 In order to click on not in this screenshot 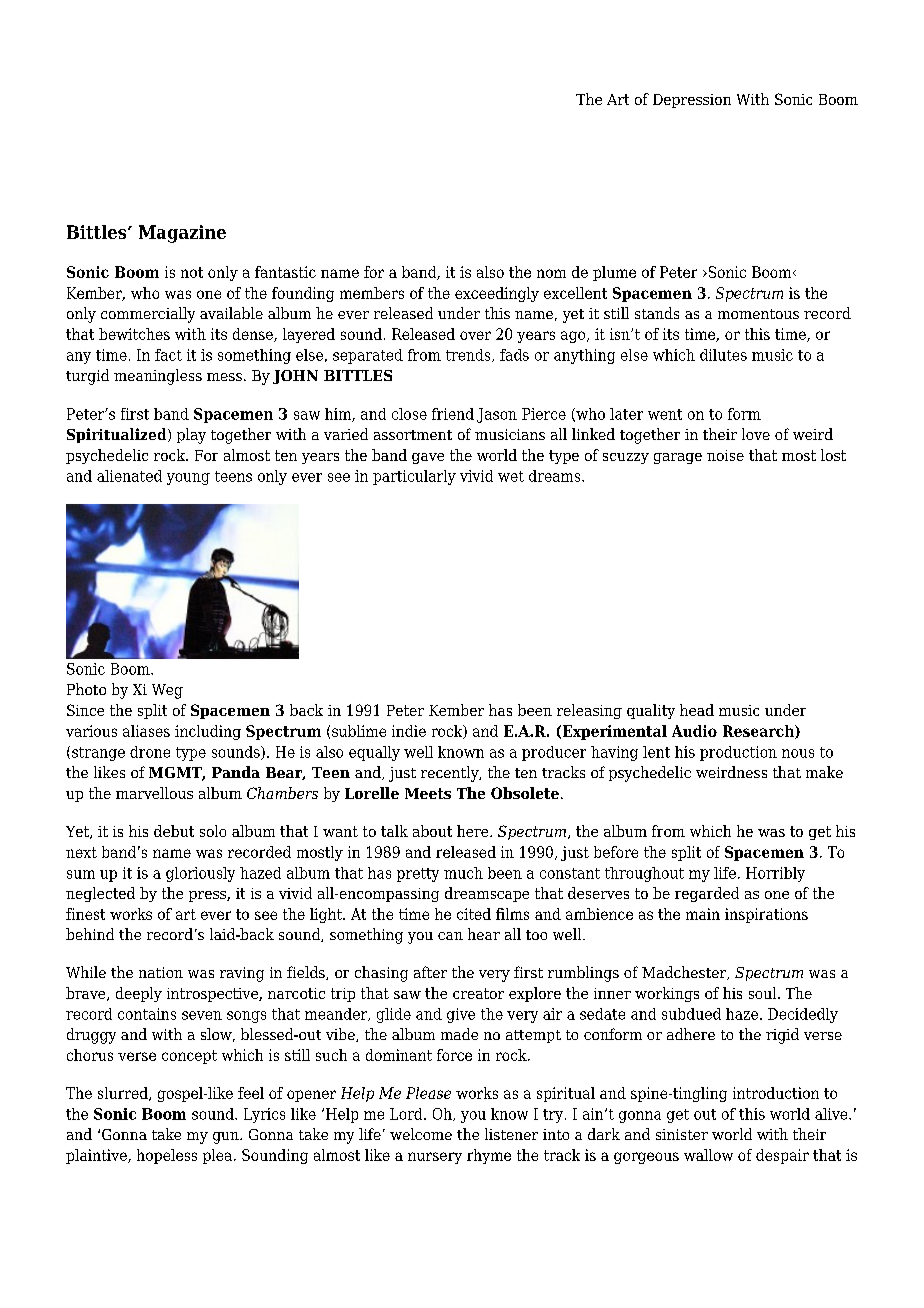, I will do `click(192, 272)`.
